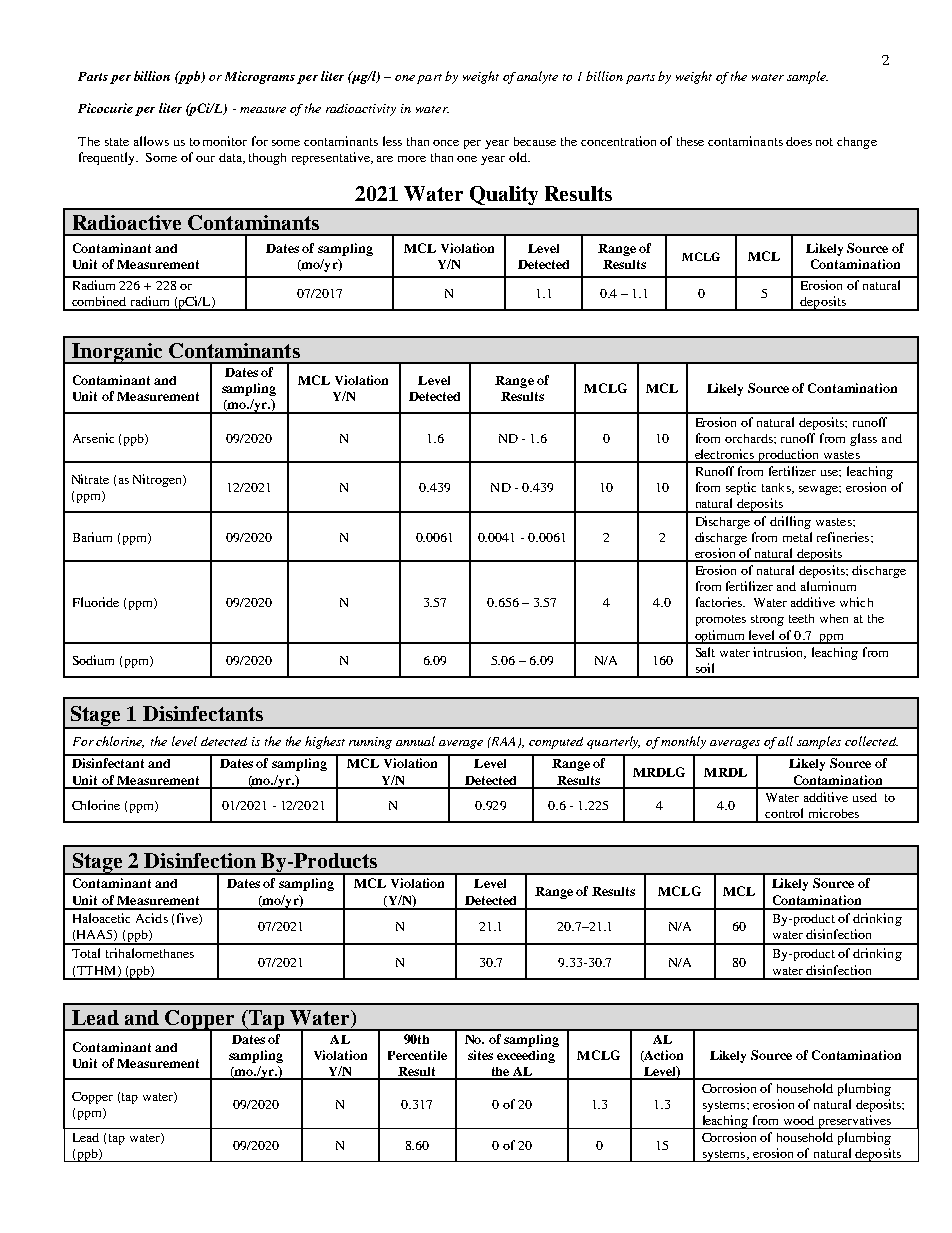 The height and width of the screenshot is (1233, 952). I want to click on allows, so click(151, 141).
